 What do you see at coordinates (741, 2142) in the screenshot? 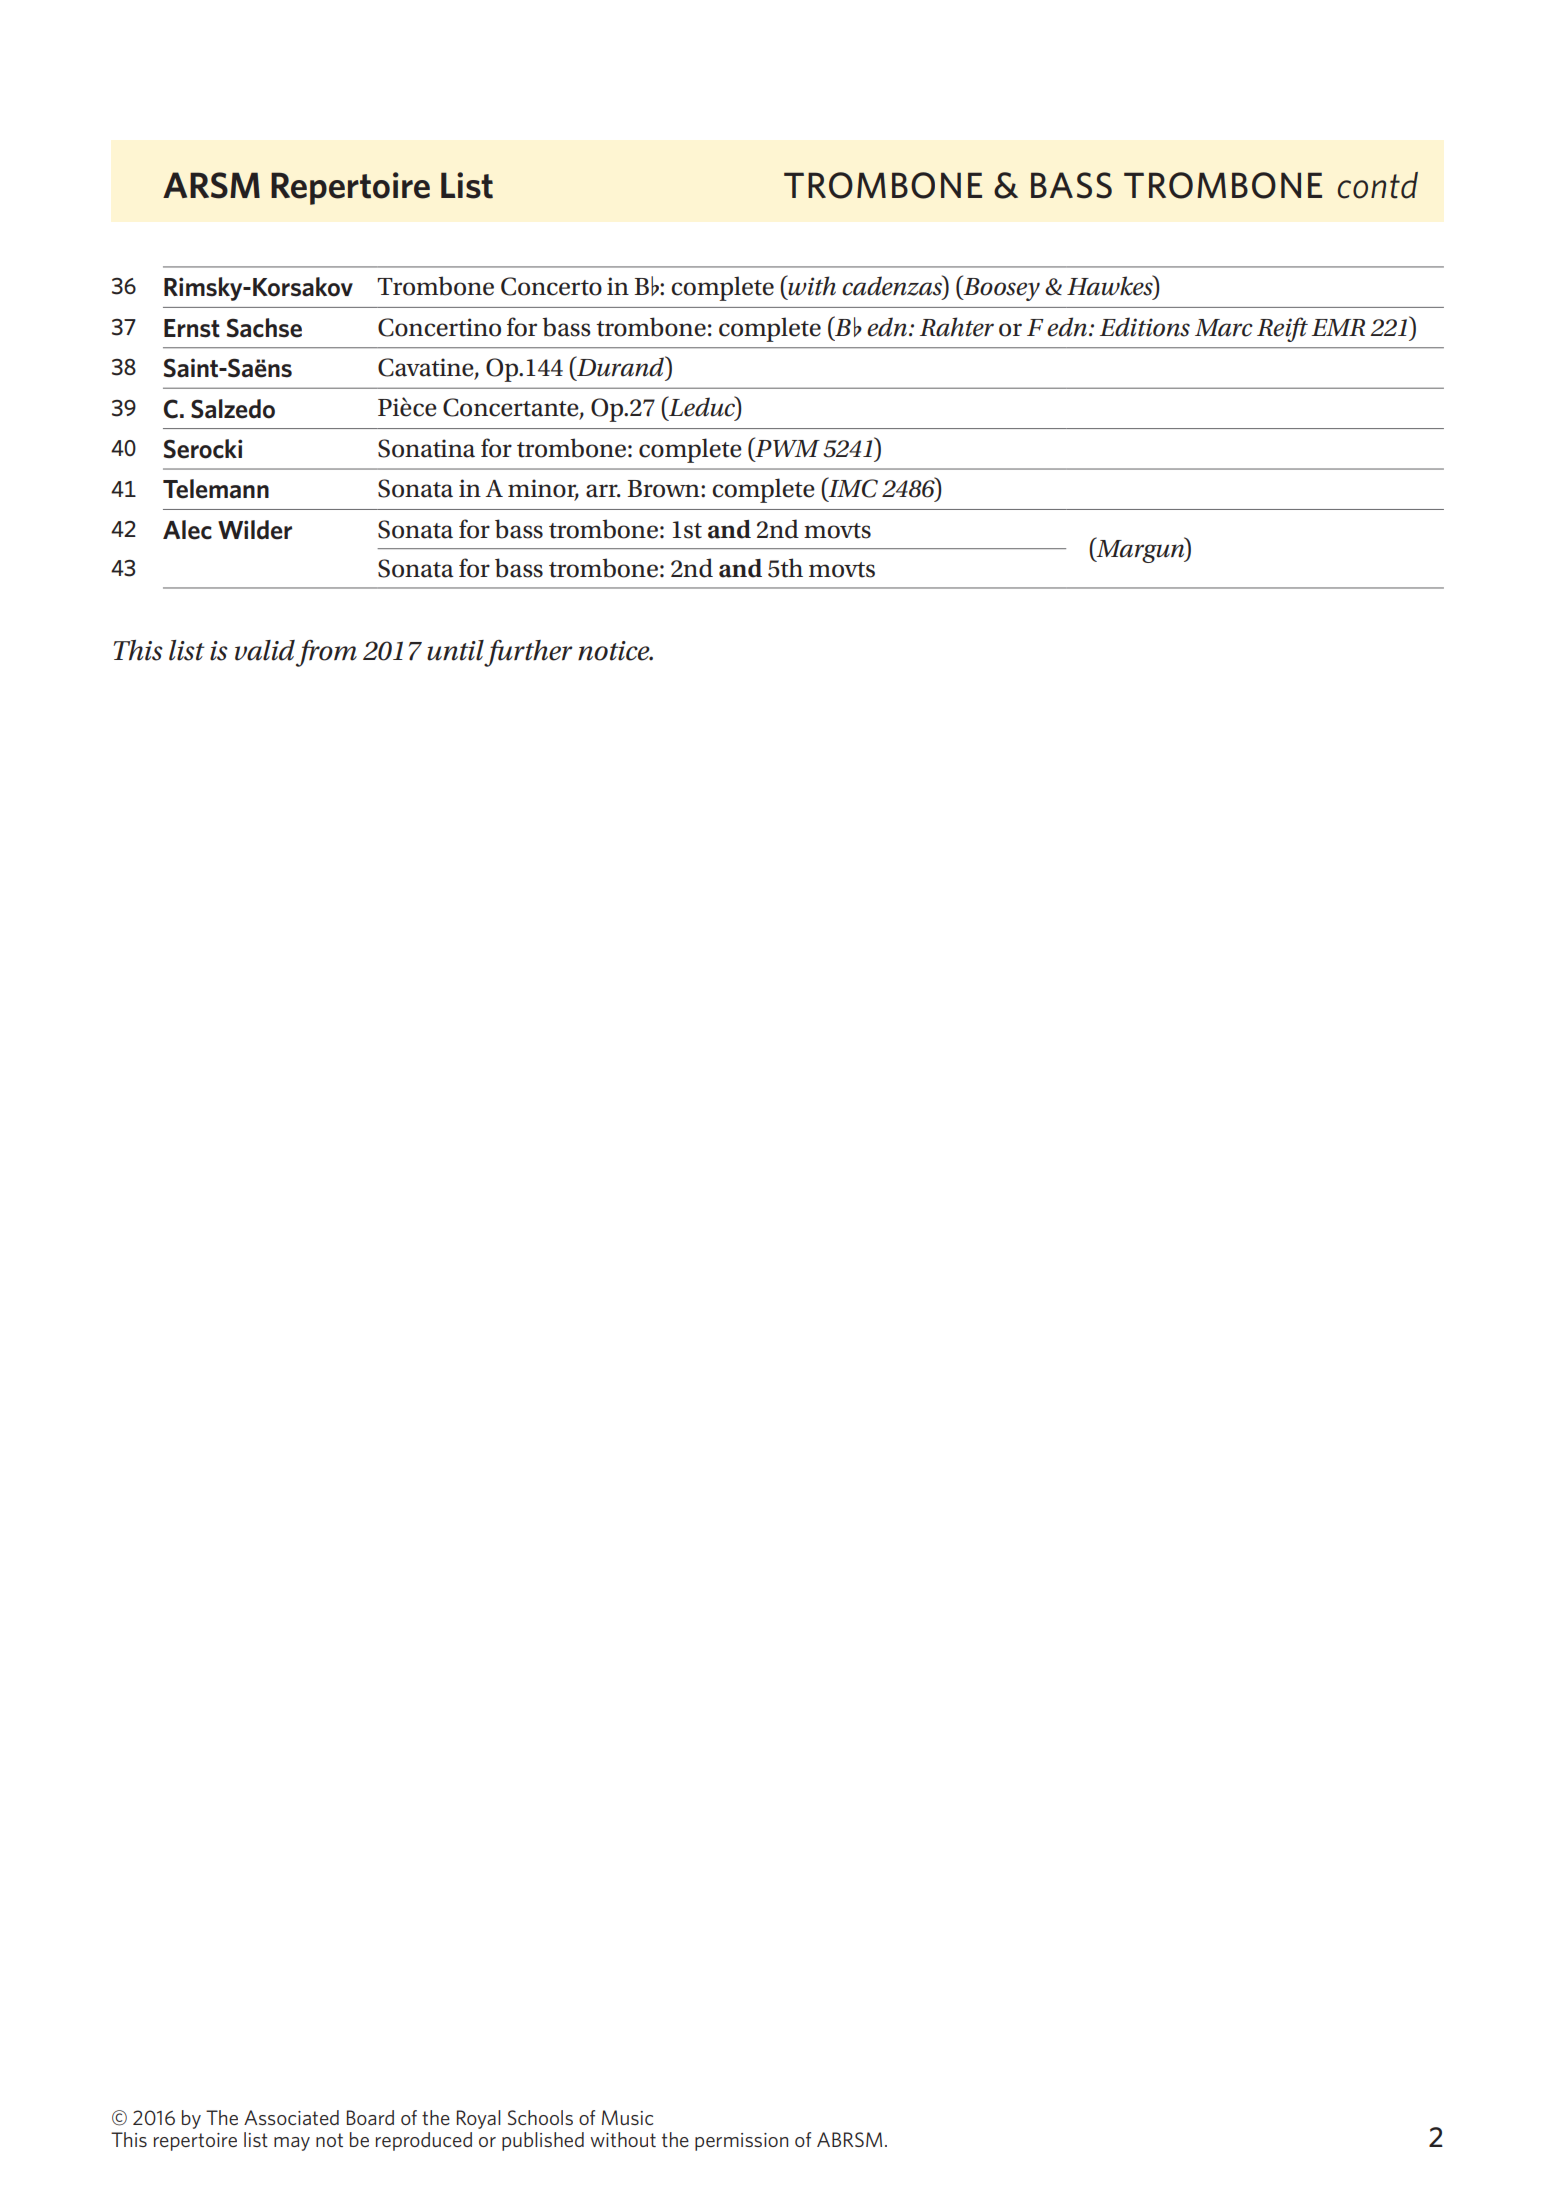
I see `permission` at bounding box center [741, 2142].
